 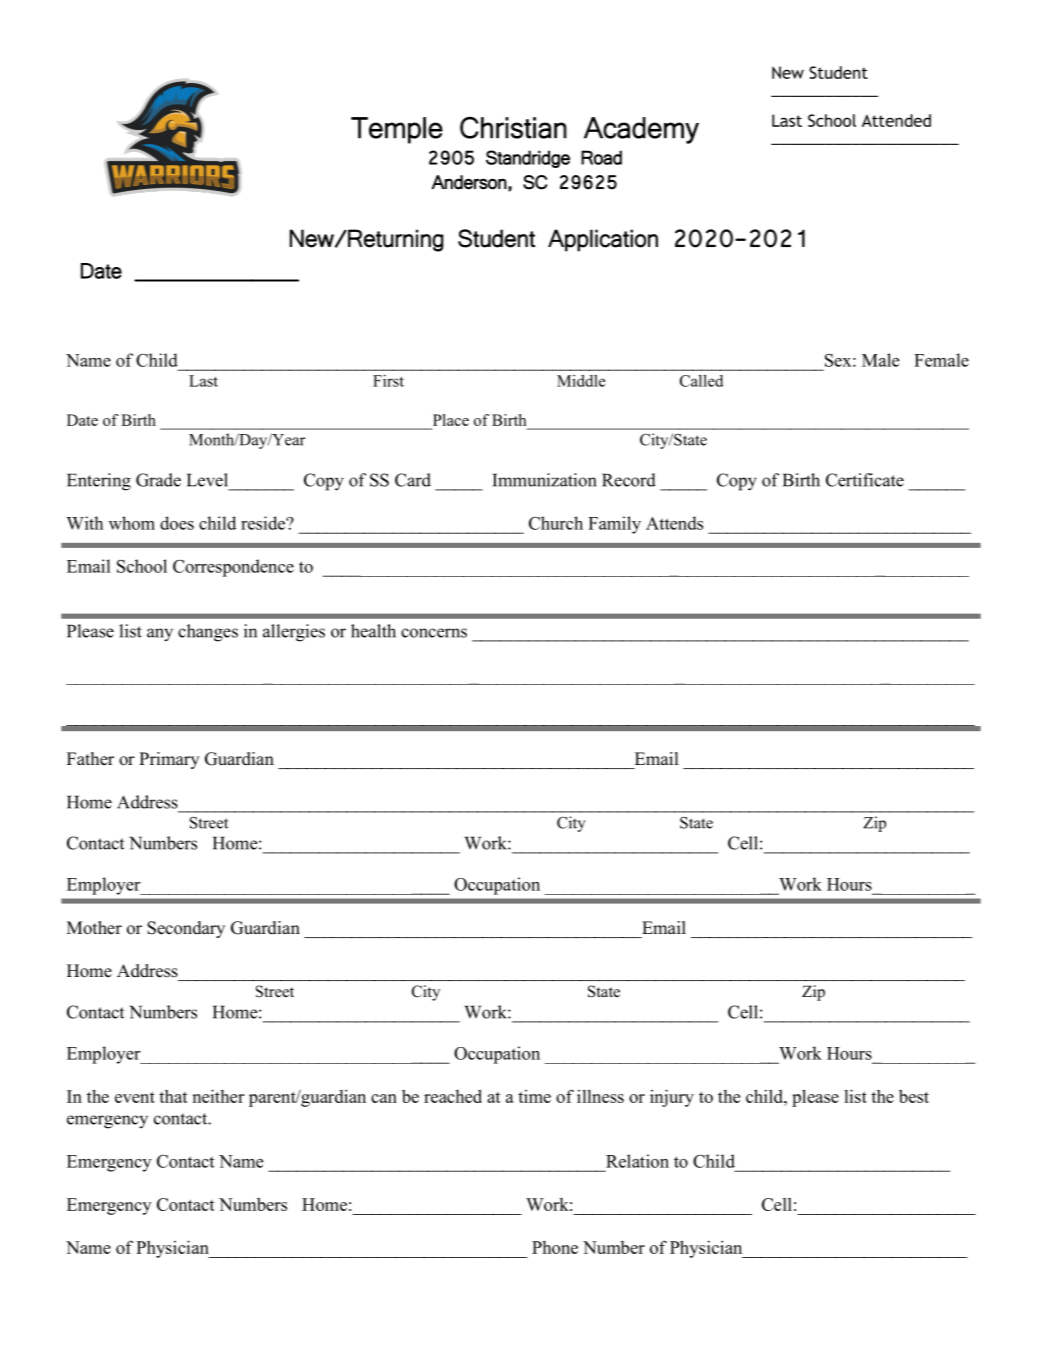 I want to click on that, so click(x=173, y=1096).
